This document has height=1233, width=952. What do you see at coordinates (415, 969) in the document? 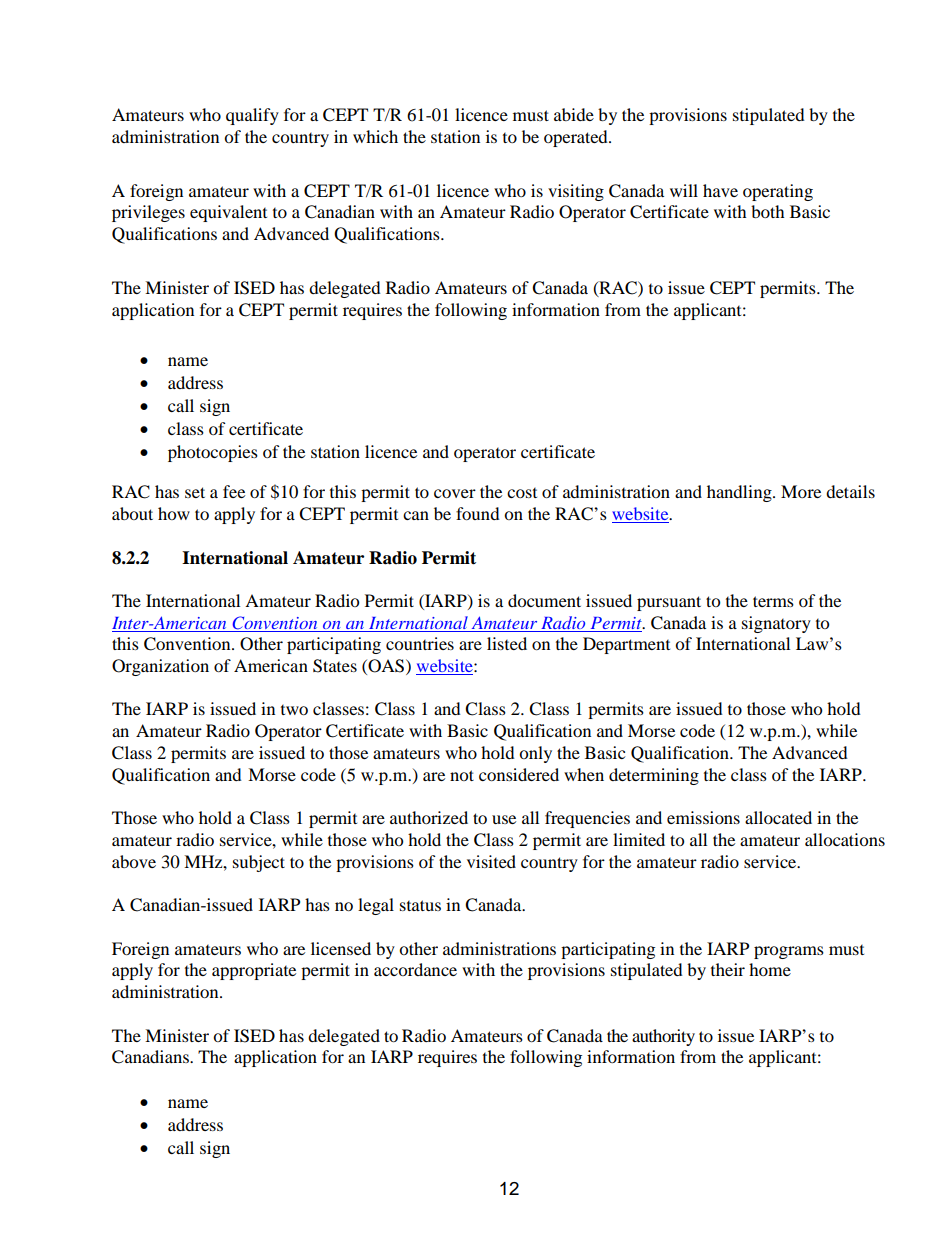
I see `accordance` at bounding box center [415, 969].
